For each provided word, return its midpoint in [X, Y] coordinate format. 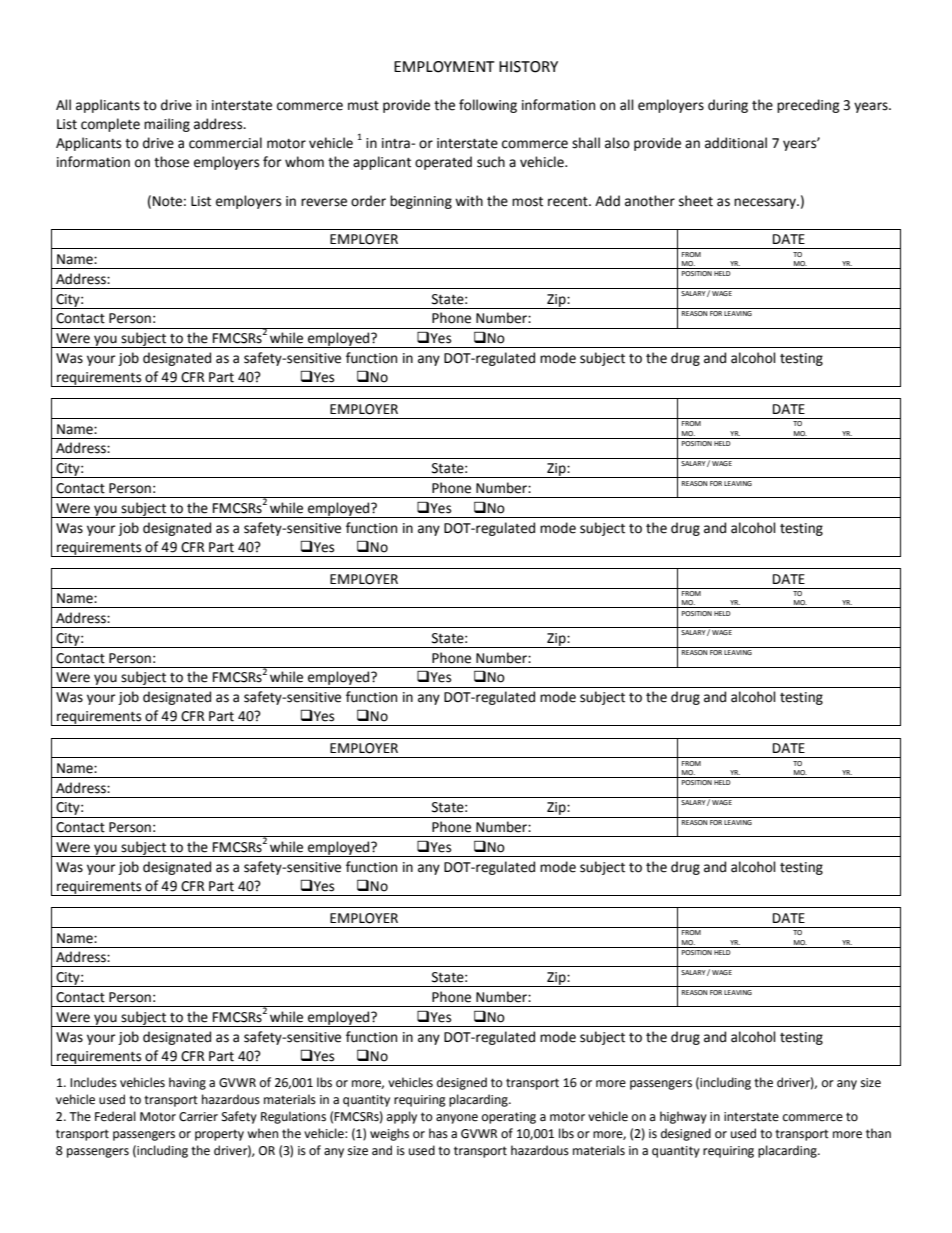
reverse [324, 202]
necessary [766, 203]
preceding [808, 106]
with [469, 201]
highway [683, 1117]
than [878, 1133]
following [488, 106]
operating [509, 1118]
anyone [457, 1119]
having [187, 1083]
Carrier [198, 1117]
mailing [167, 125]
